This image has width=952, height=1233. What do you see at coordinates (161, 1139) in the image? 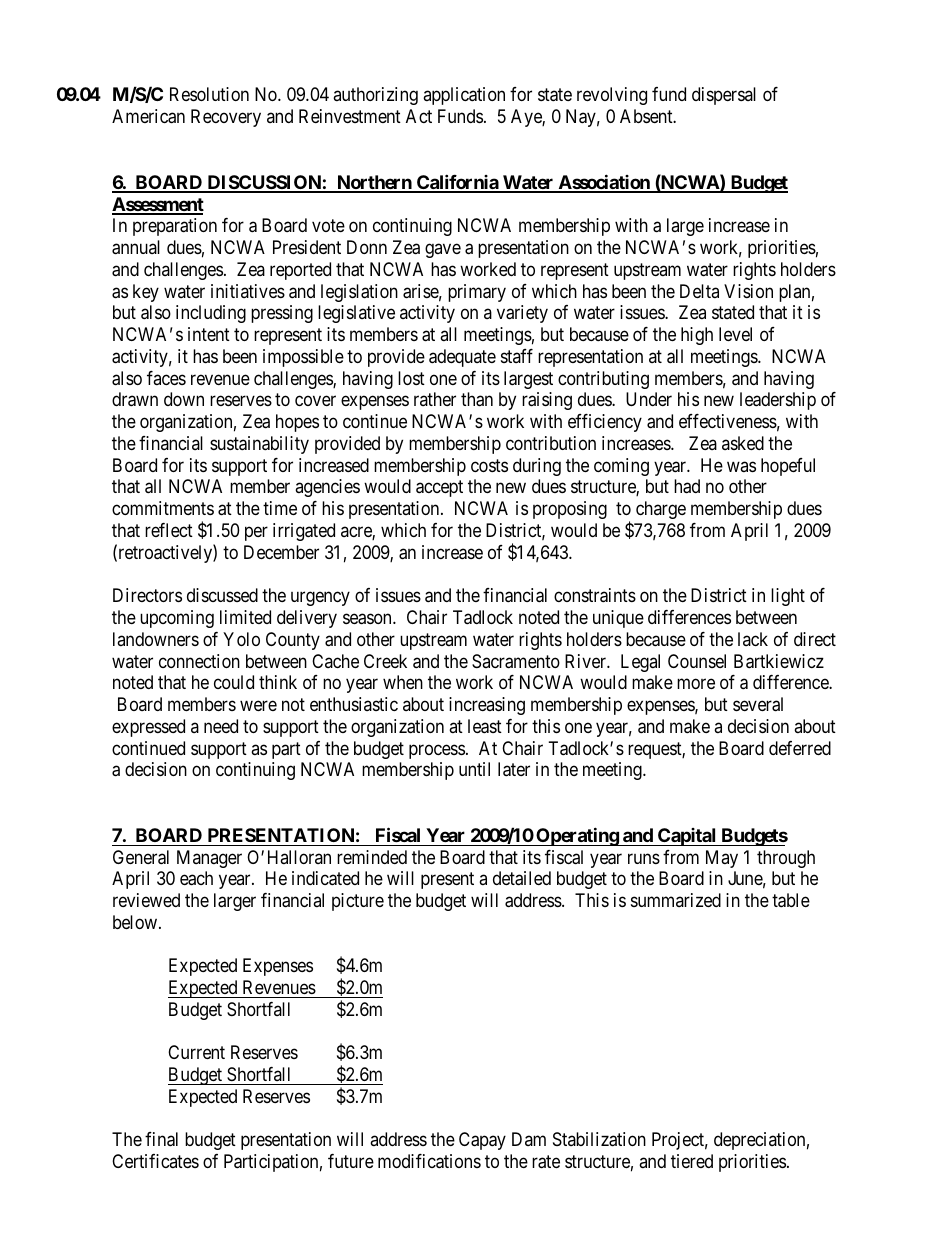
I see `final` at bounding box center [161, 1139].
